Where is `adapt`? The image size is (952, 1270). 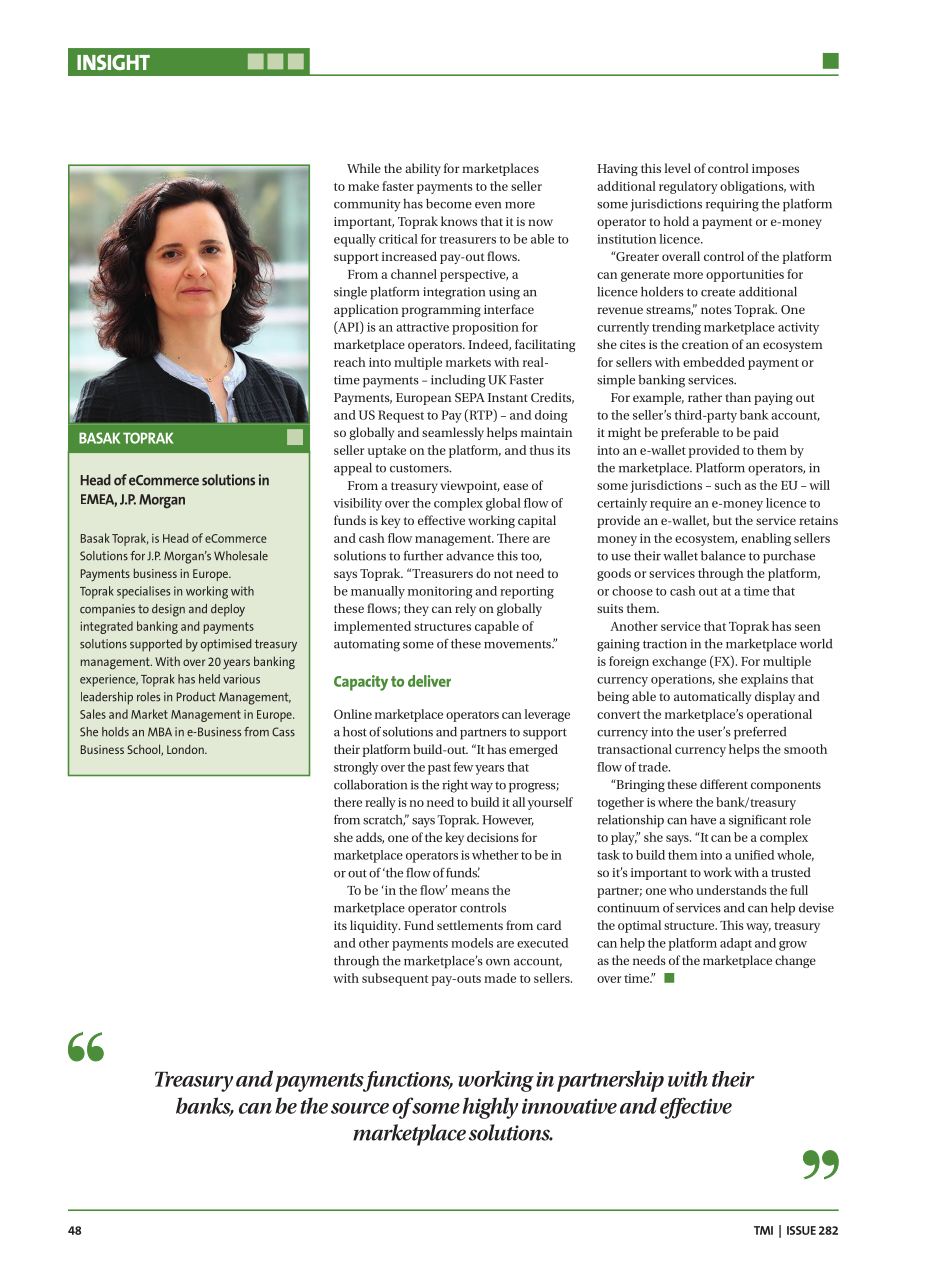 adapt is located at coordinates (736, 944).
